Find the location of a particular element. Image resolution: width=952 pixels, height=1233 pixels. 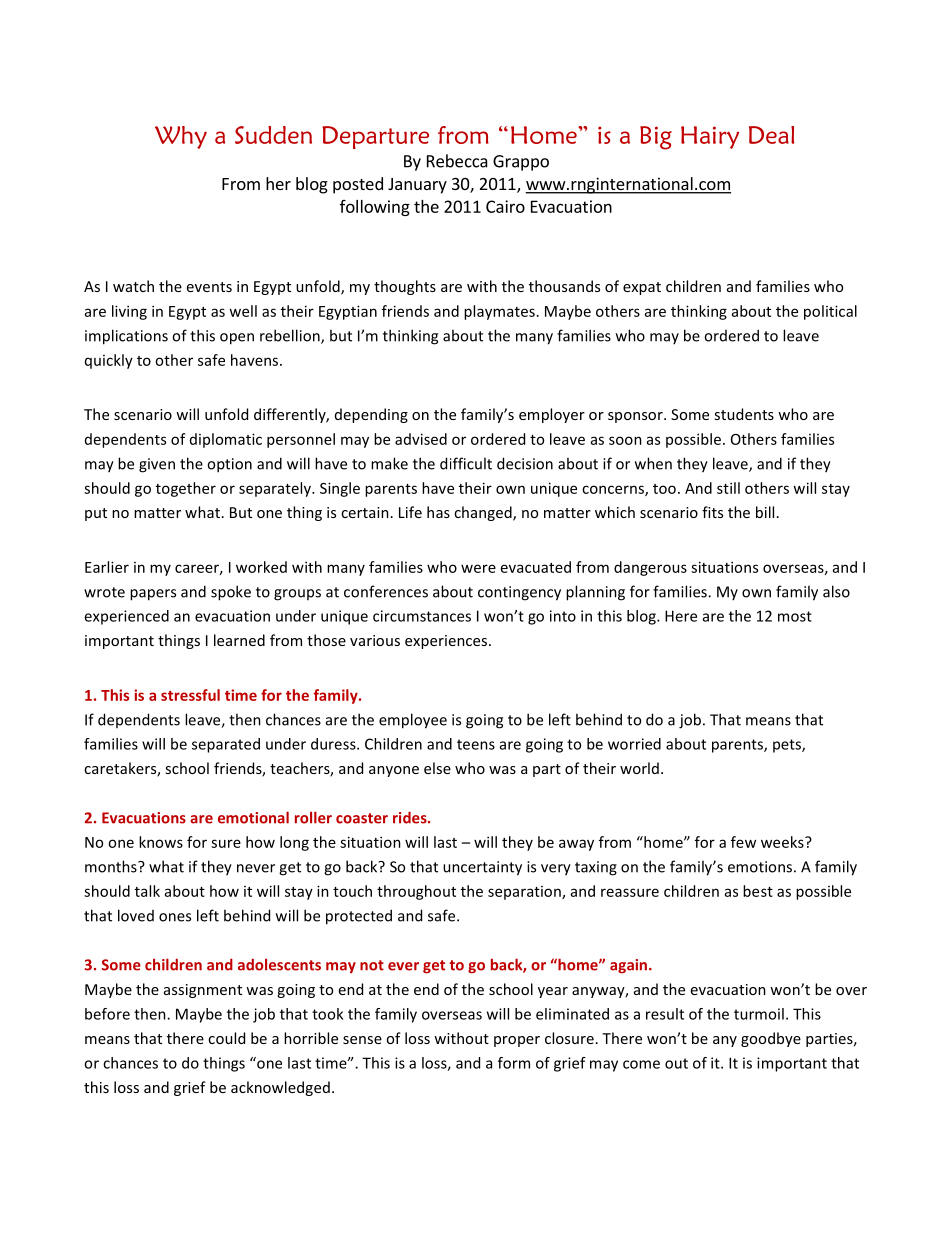

teens is located at coordinates (476, 744).
